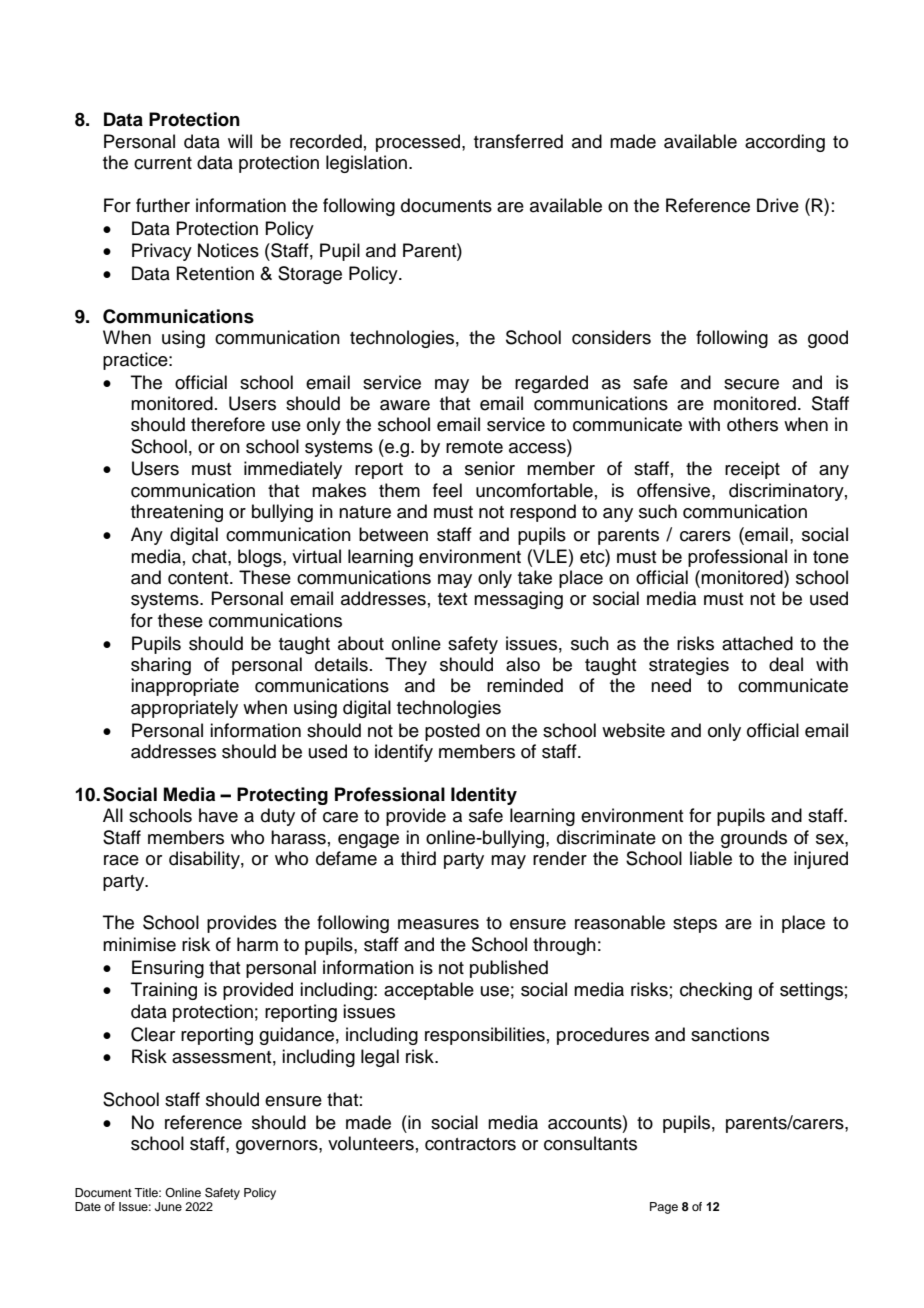 Image resolution: width=924 pixels, height=1308 pixels. Describe the element at coordinates (778, 205) in the document. I see `Drive` at that location.
